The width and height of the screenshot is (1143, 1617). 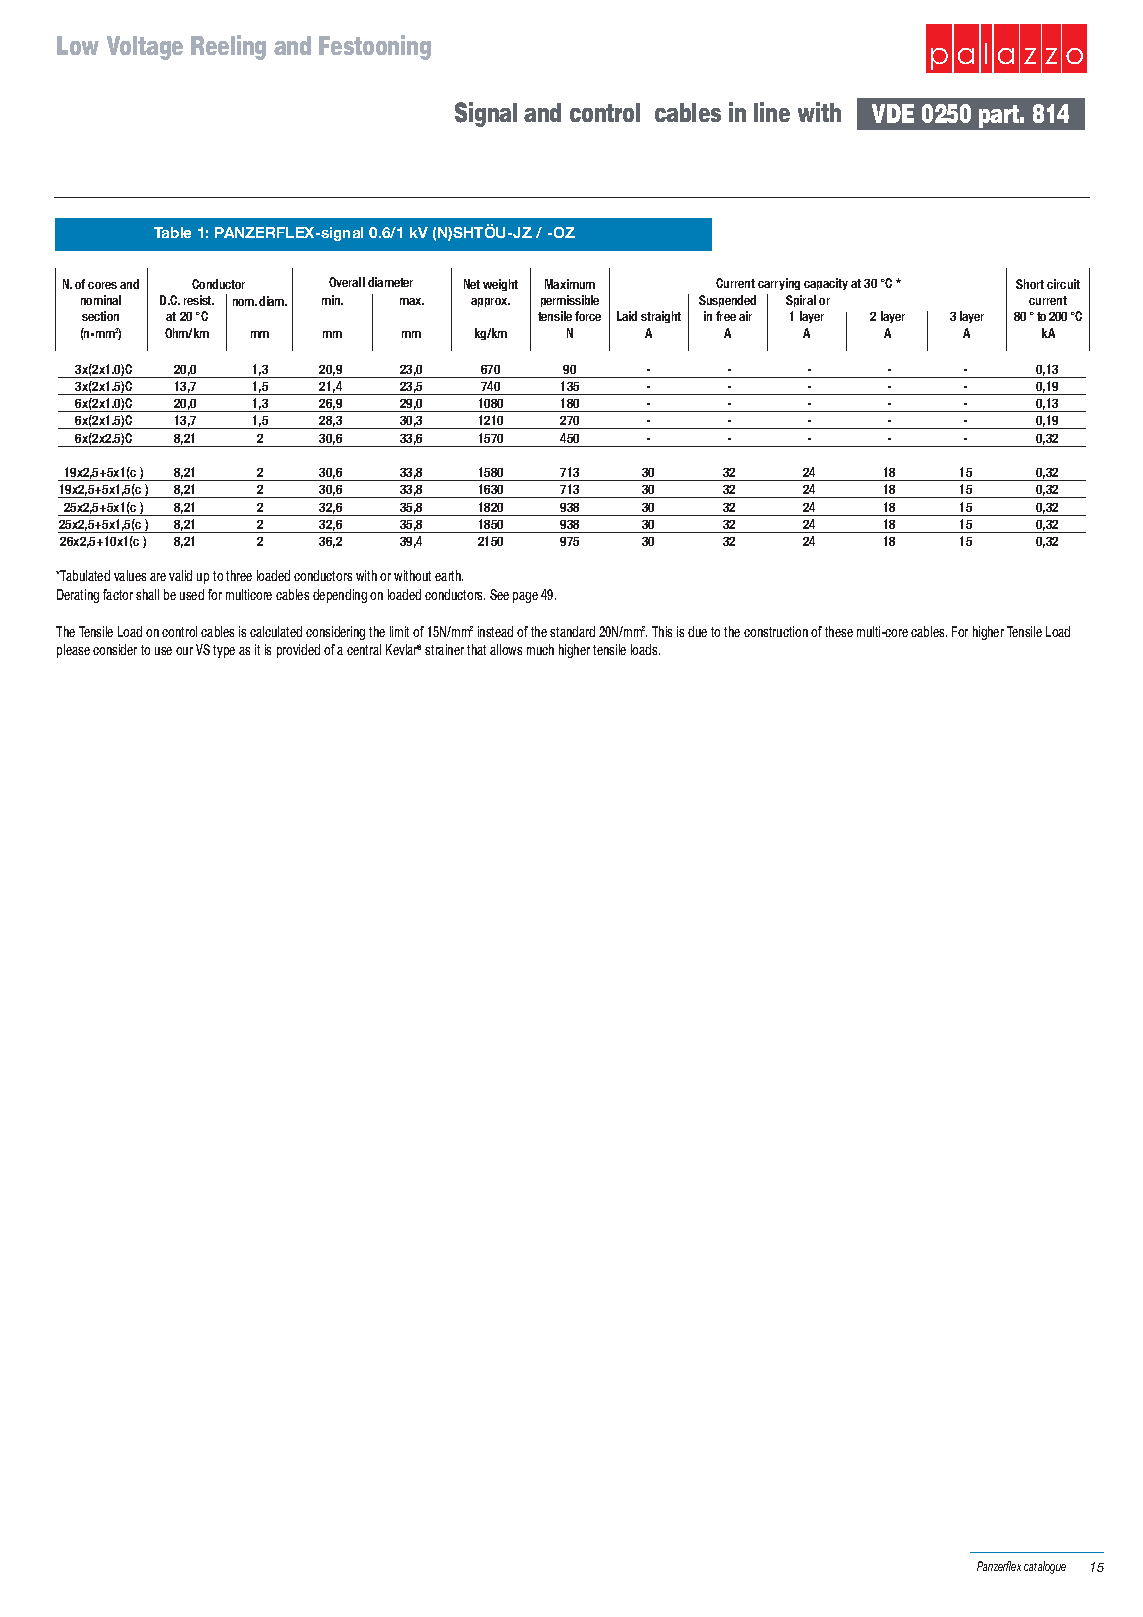 I want to click on Reeling, so click(x=228, y=47).
